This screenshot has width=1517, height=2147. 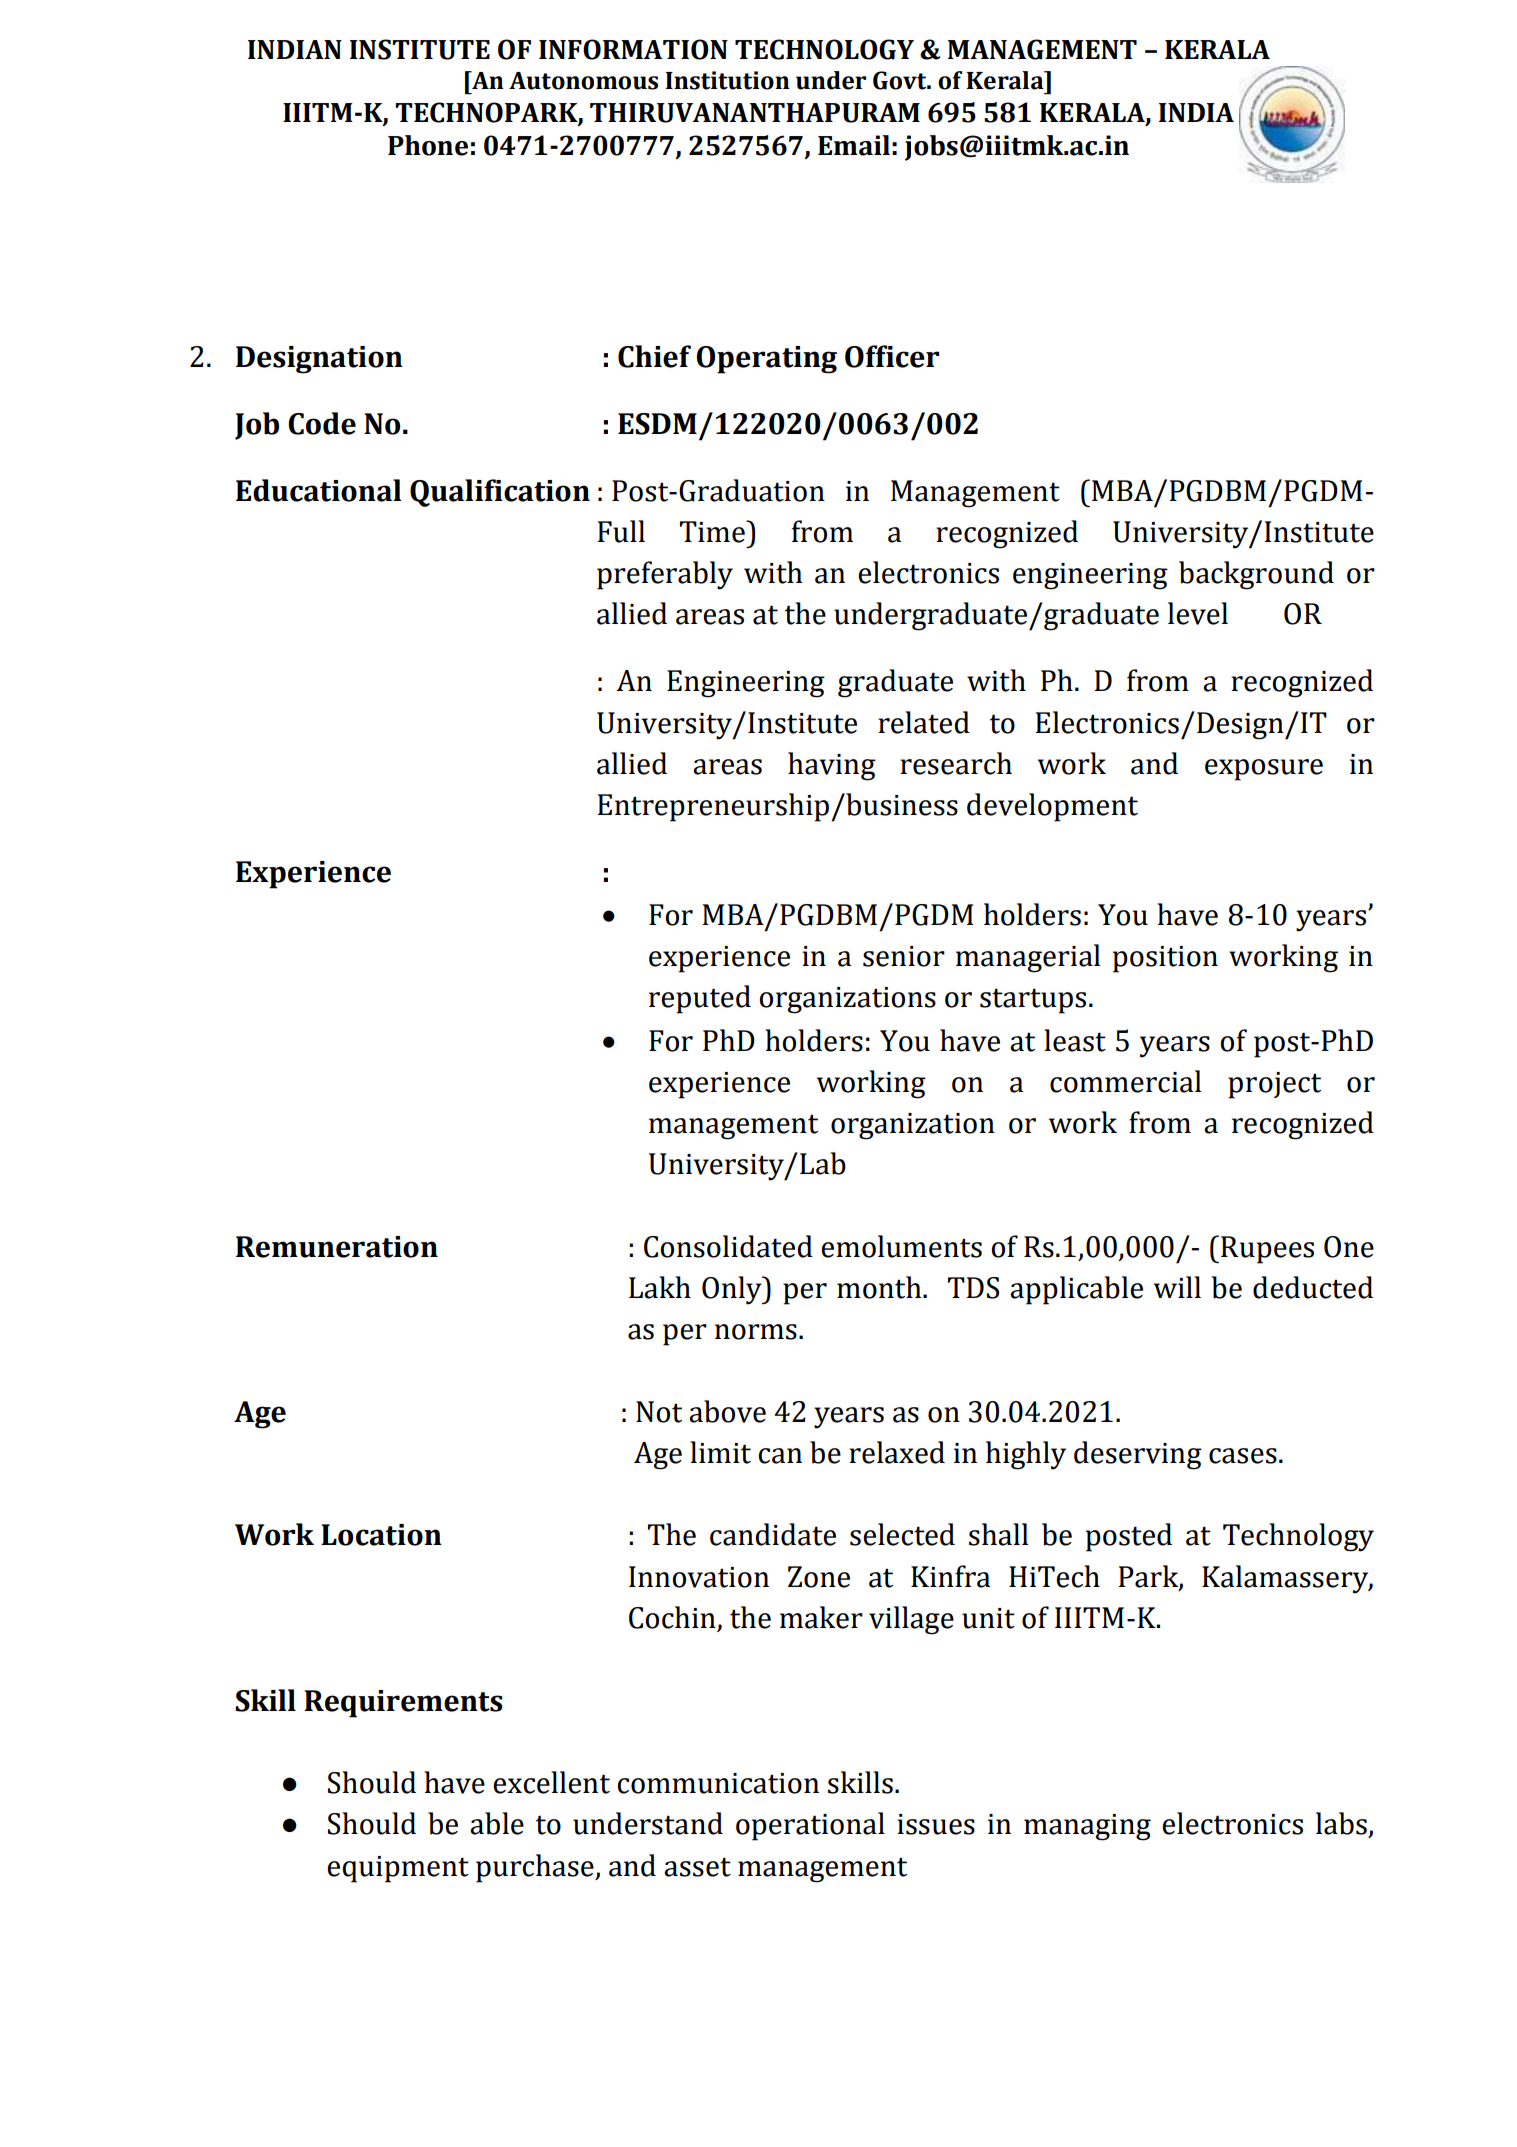 What do you see at coordinates (892, 356) in the screenshot?
I see `Officer` at bounding box center [892, 356].
